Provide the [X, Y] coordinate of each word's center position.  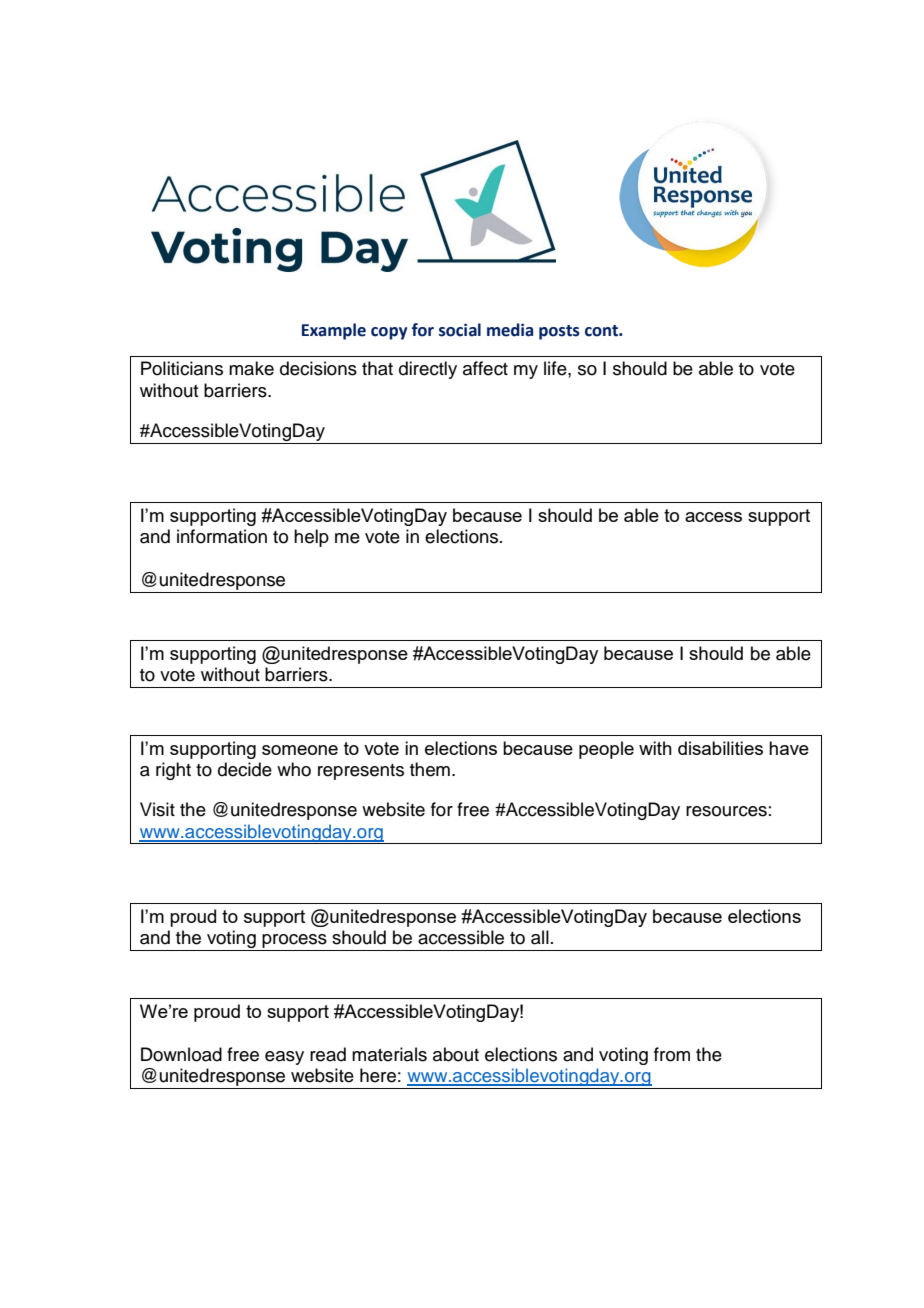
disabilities [720, 748]
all [540, 937]
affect [485, 368]
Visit [157, 809]
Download [181, 1054]
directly [428, 370]
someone [300, 750]
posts [559, 332]
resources [726, 811]
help [311, 538]
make [251, 368]
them [430, 769]
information [222, 536]
